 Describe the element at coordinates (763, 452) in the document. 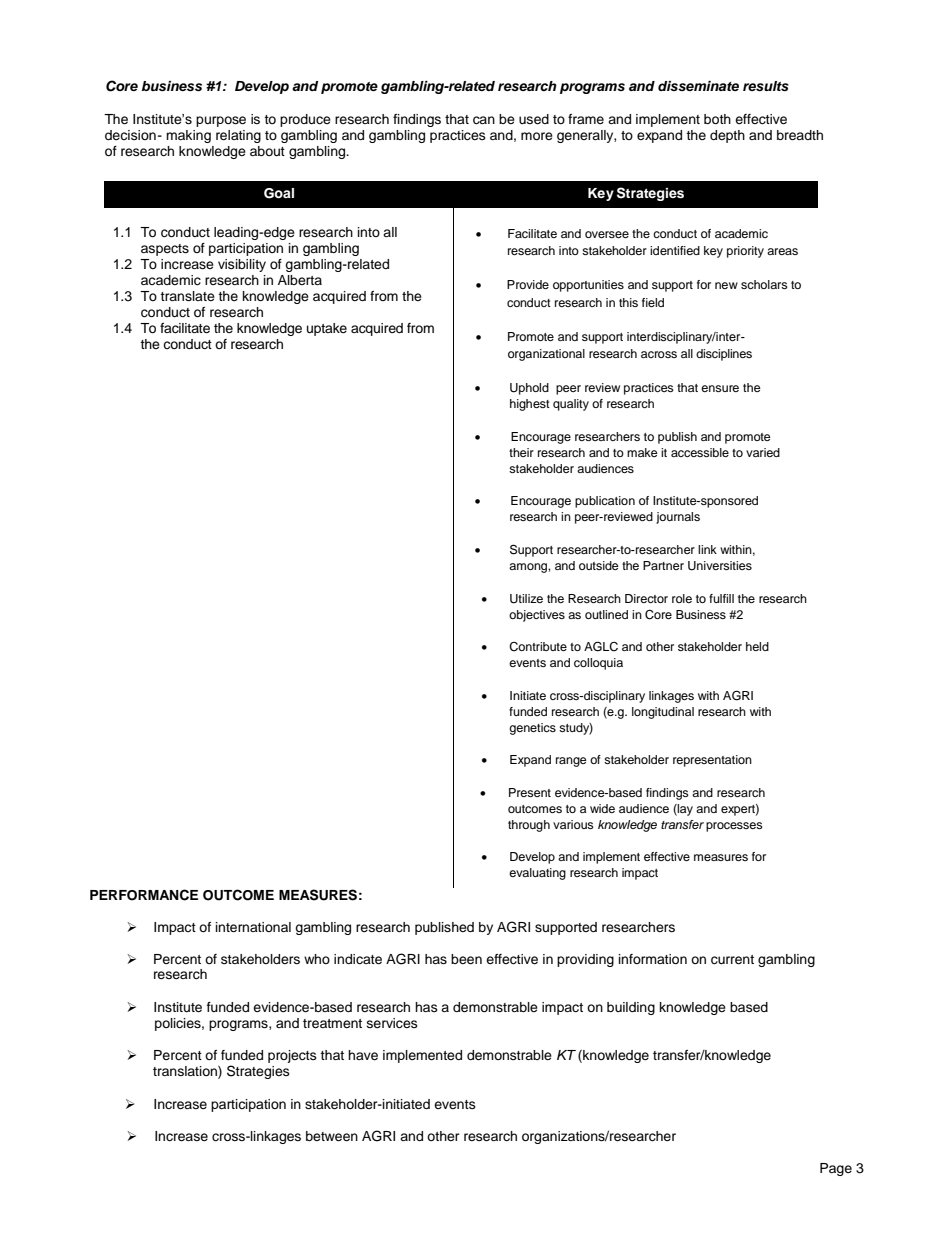

I see `varied` at that location.
